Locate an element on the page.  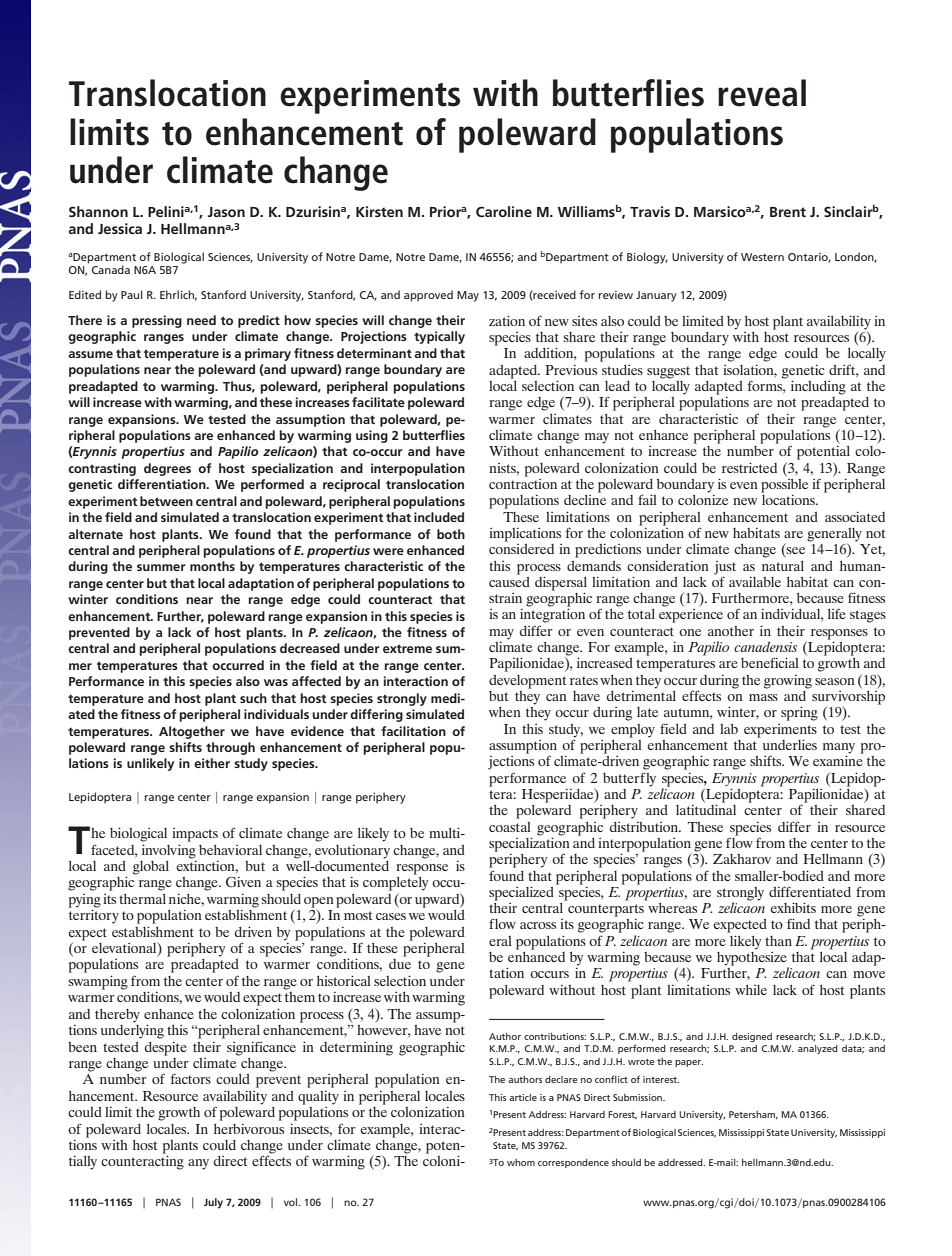
whom is located at coordinates (521, 1162).
